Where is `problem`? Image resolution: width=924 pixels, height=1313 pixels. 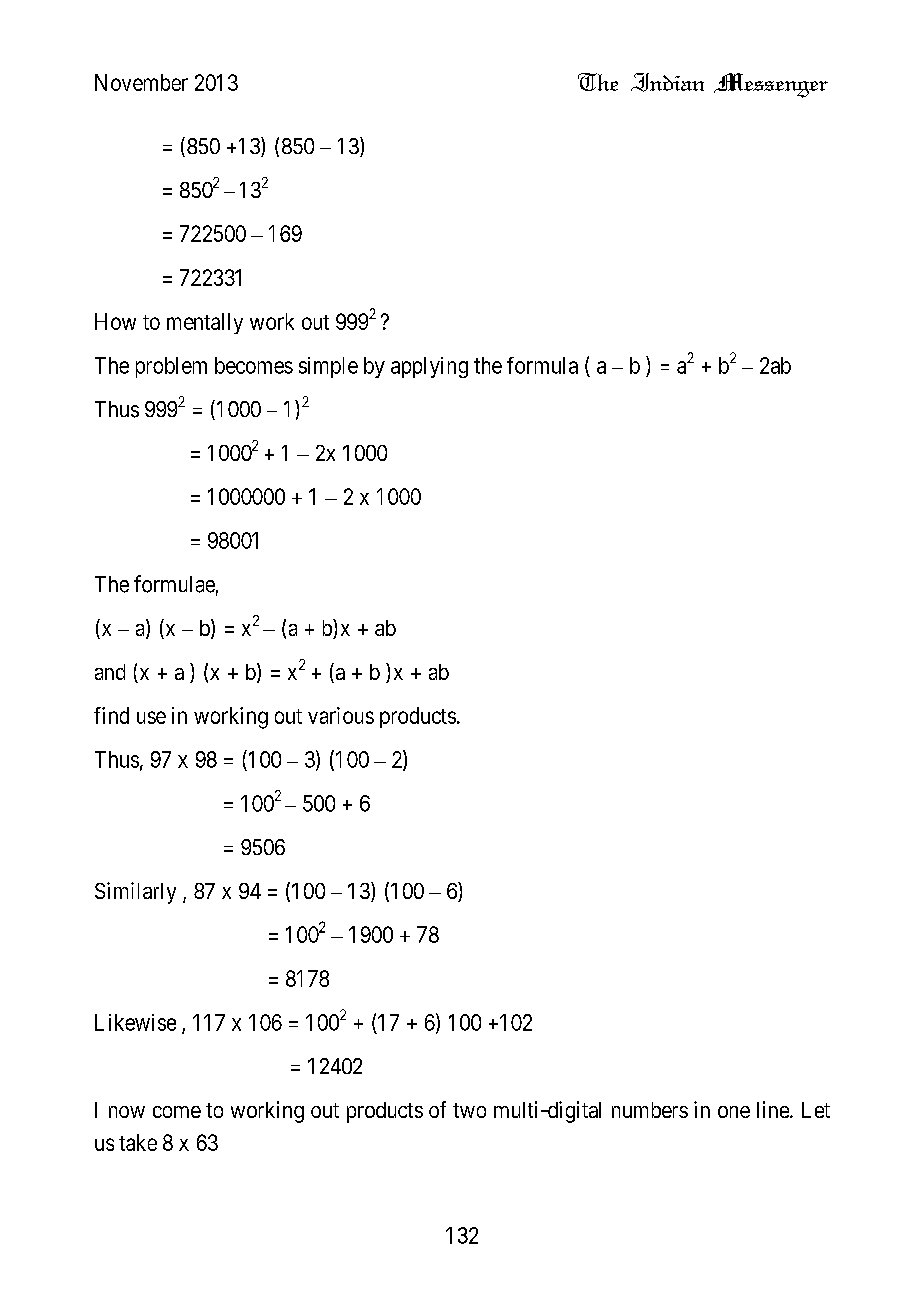
problem is located at coordinates (171, 367).
